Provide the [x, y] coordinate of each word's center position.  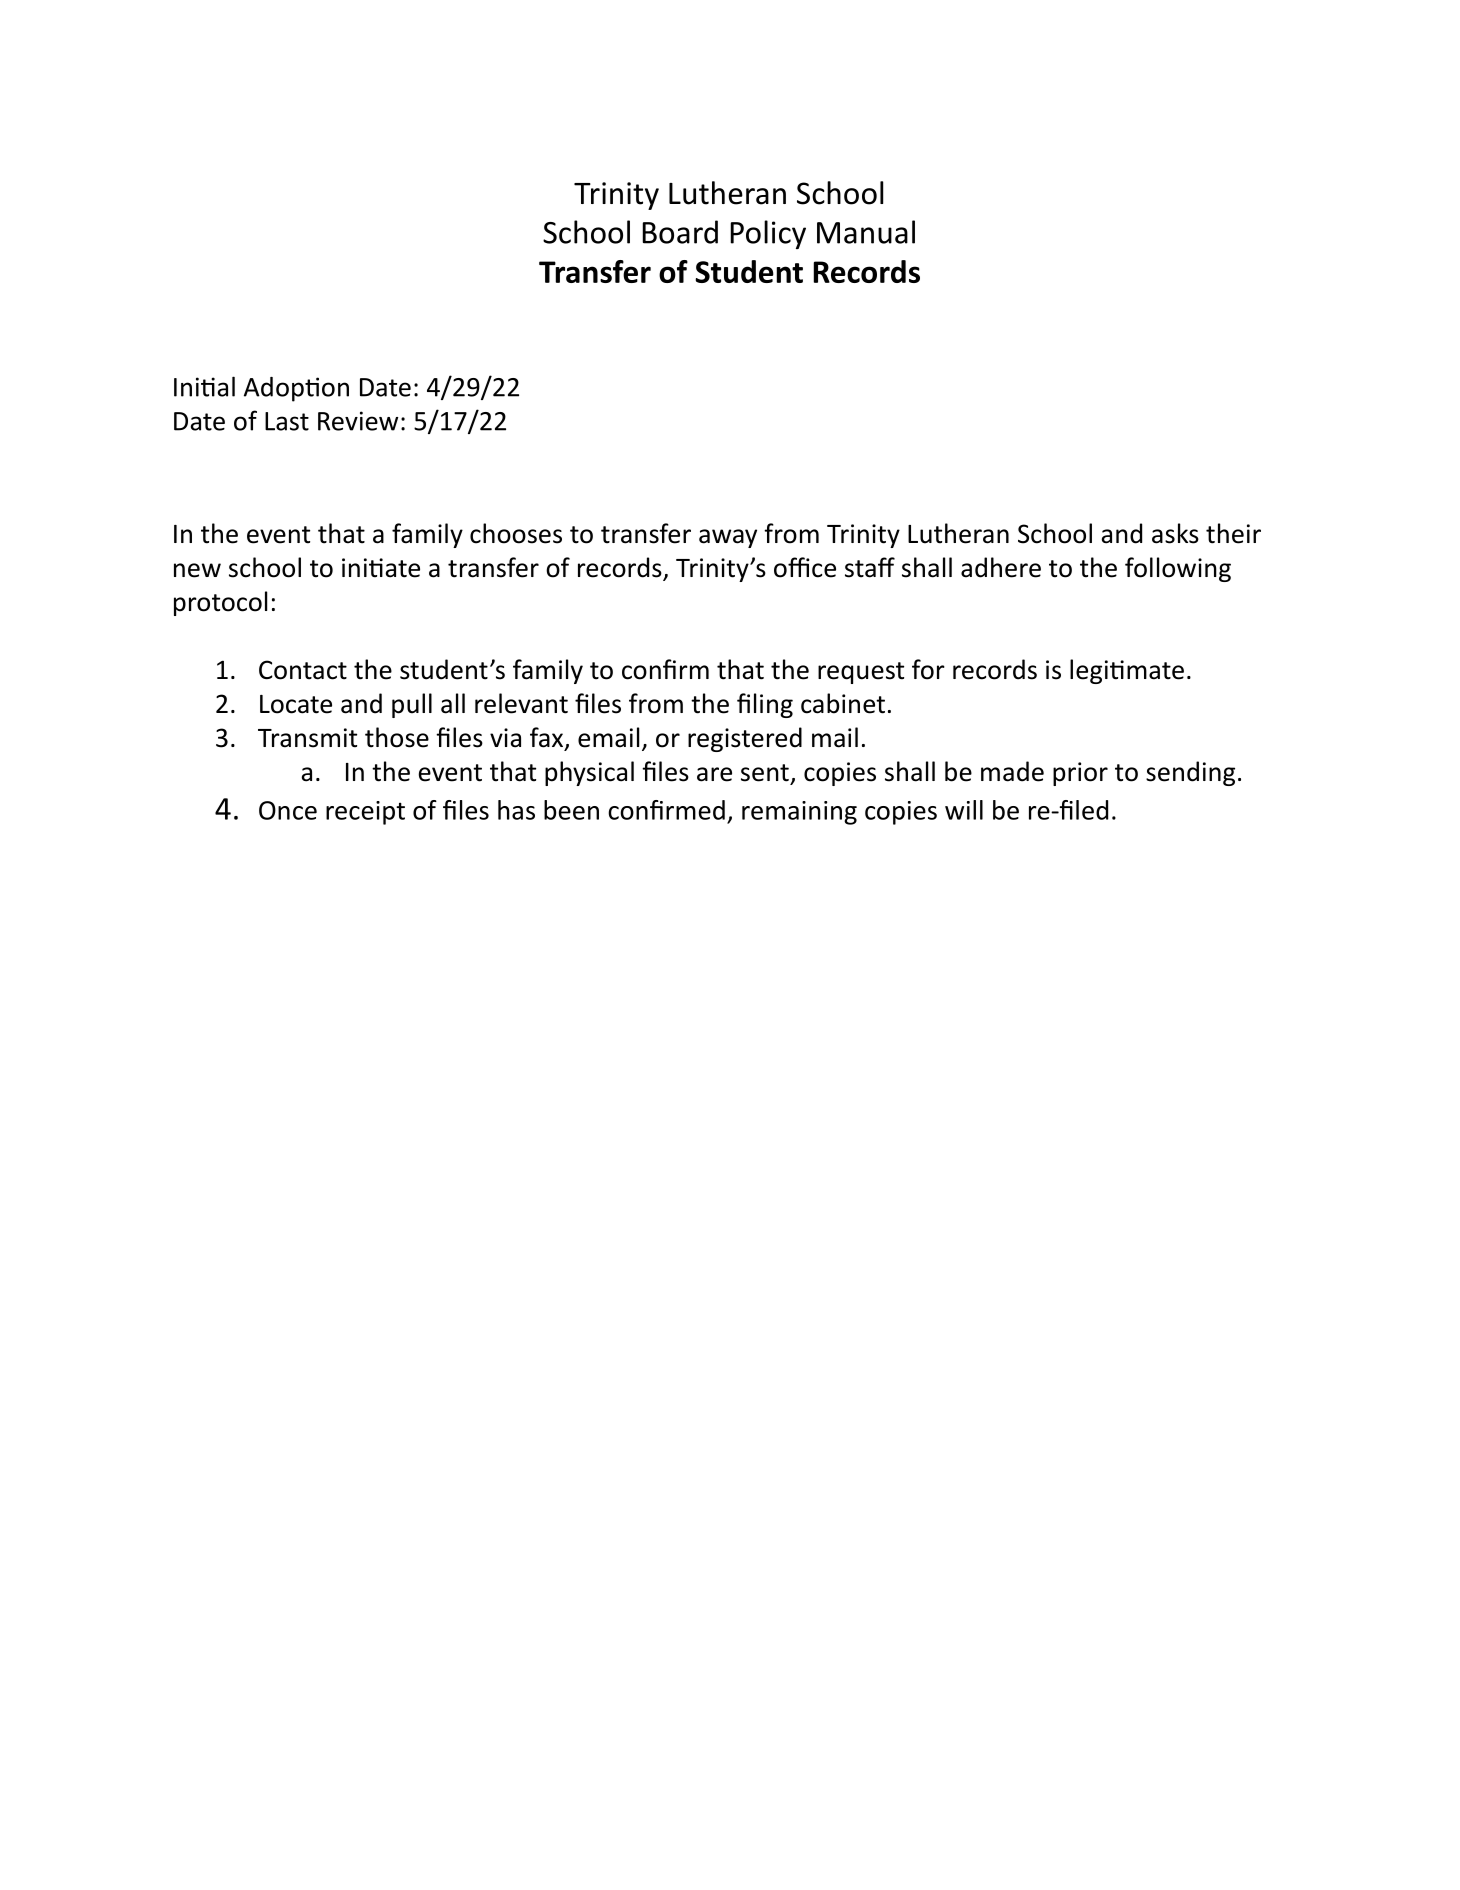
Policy [768, 234]
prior [1080, 774]
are [714, 774]
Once [288, 810]
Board [680, 232]
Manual [866, 232]
